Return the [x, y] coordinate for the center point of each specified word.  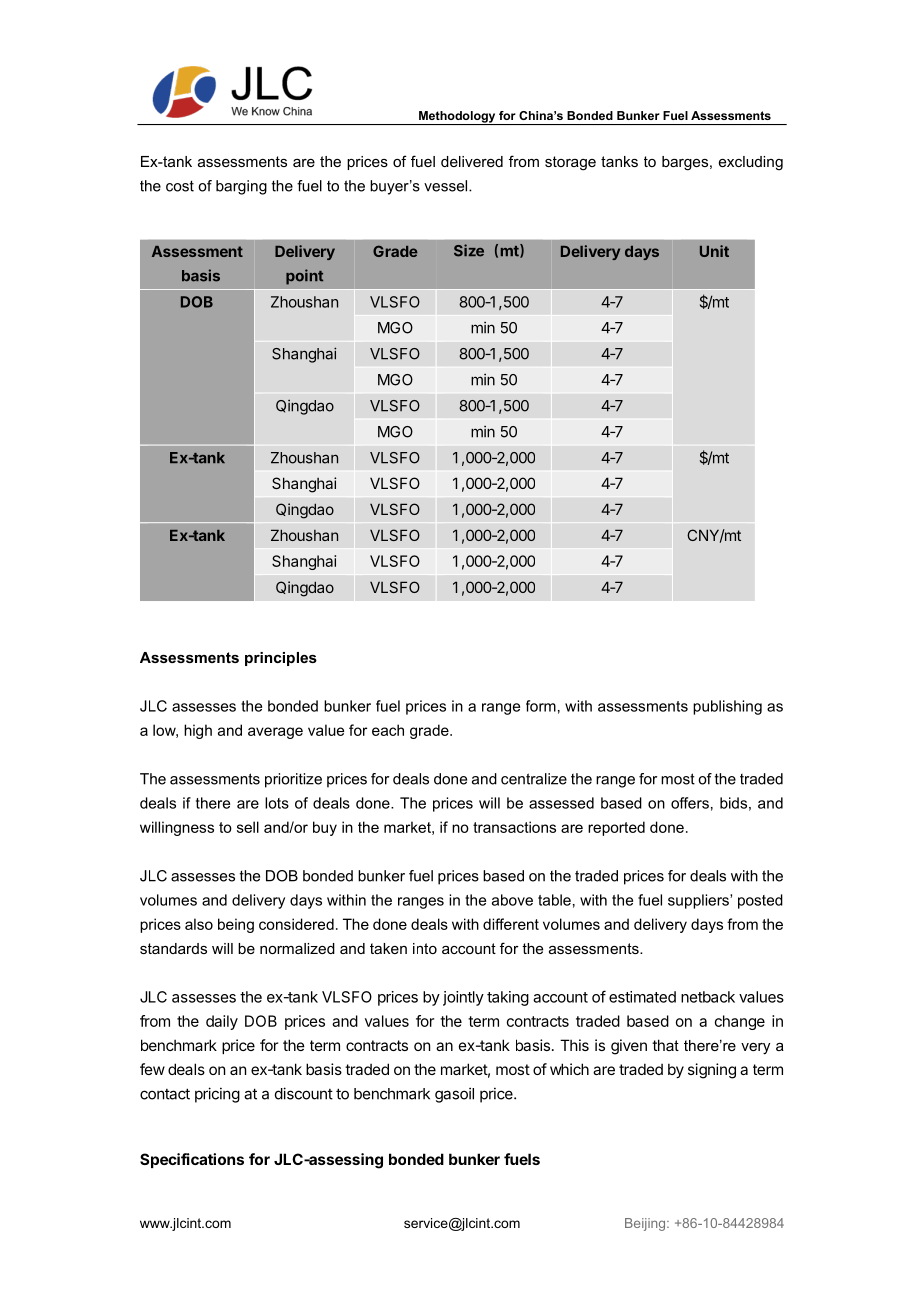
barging [241, 187]
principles [281, 659]
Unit [714, 251]
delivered [472, 161]
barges [686, 163]
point [304, 277]
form [541, 706]
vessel [447, 186]
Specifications [192, 1160]
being [236, 925]
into [425, 948]
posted [760, 901]
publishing [727, 707]
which [569, 1069]
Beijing [646, 1224]
